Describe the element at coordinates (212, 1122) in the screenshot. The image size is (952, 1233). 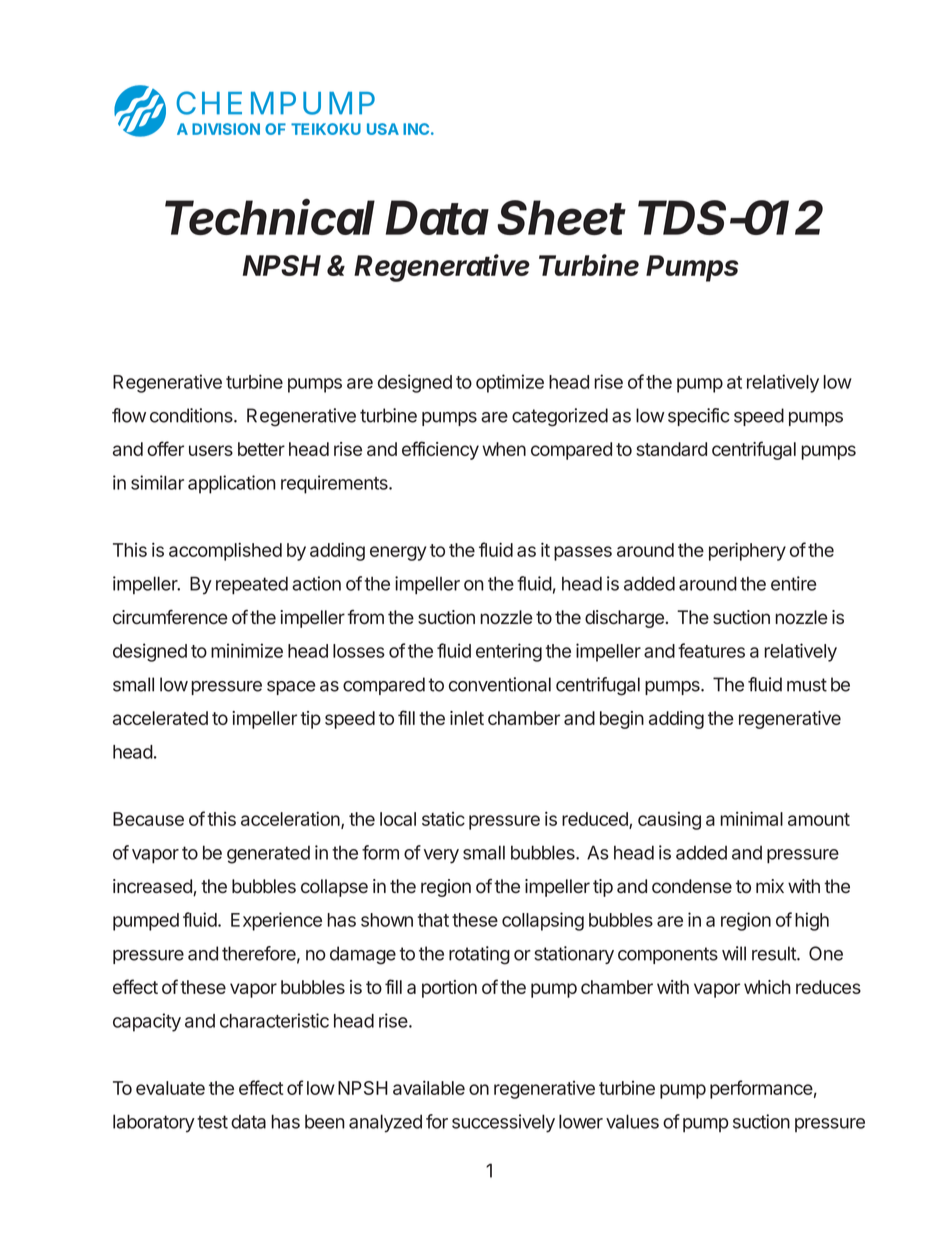
I see `test` at that location.
